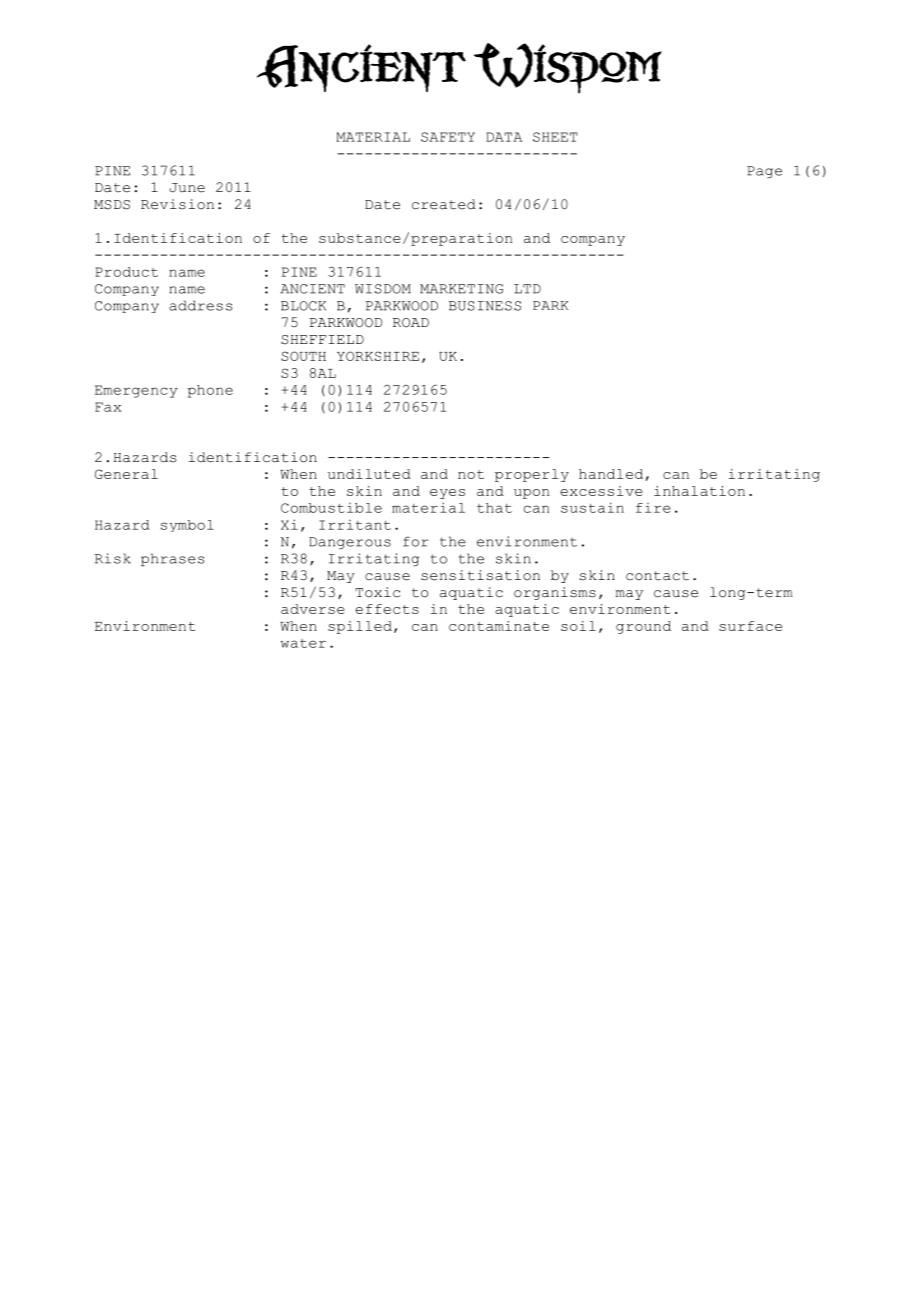 Image resolution: width=924 pixels, height=1308 pixels. What do you see at coordinates (416, 541) in the image?
I see `for` at bounding box center [416, 541].
